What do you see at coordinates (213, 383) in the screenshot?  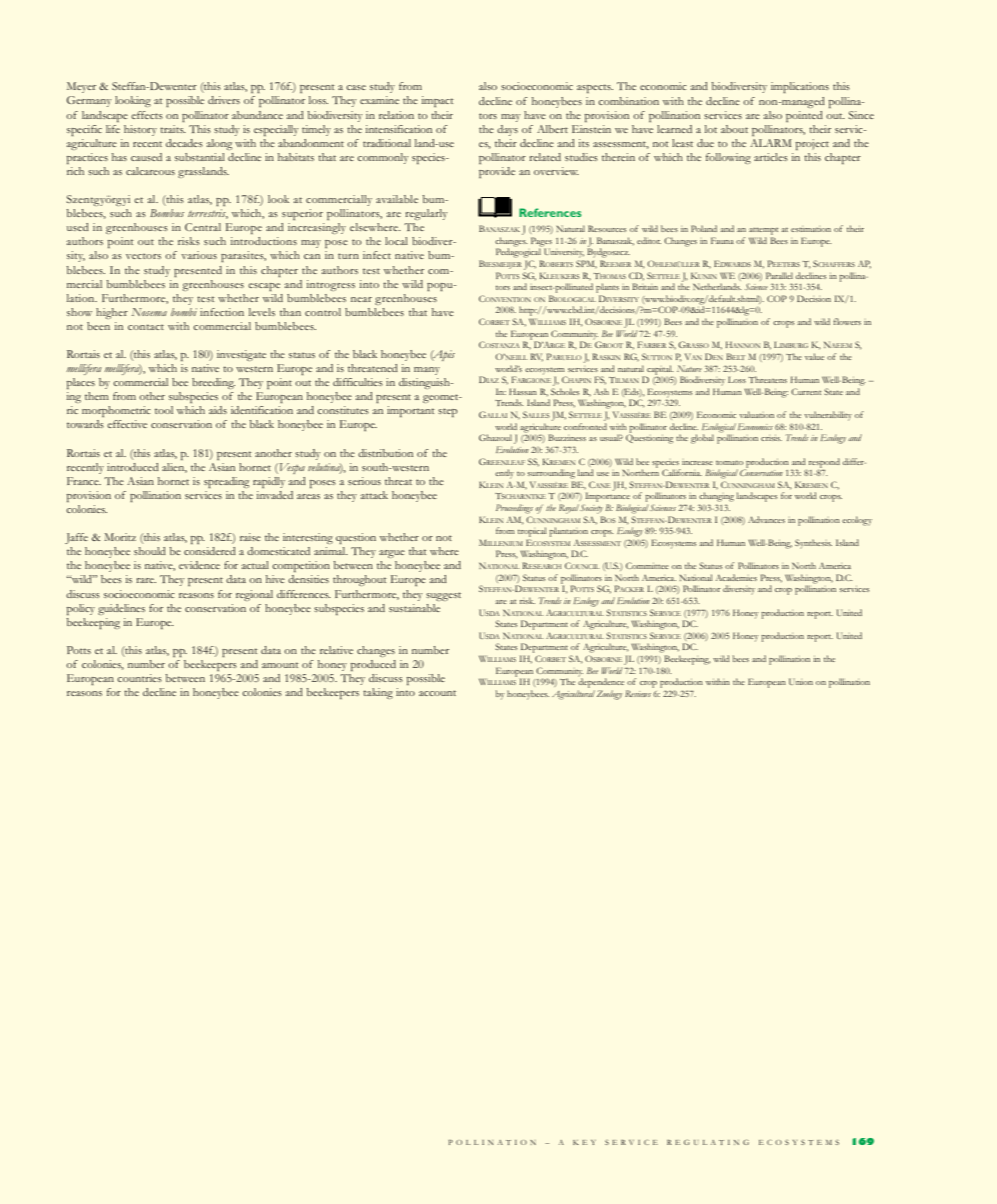 I see `breeding` at bounding box center [213, 383].
